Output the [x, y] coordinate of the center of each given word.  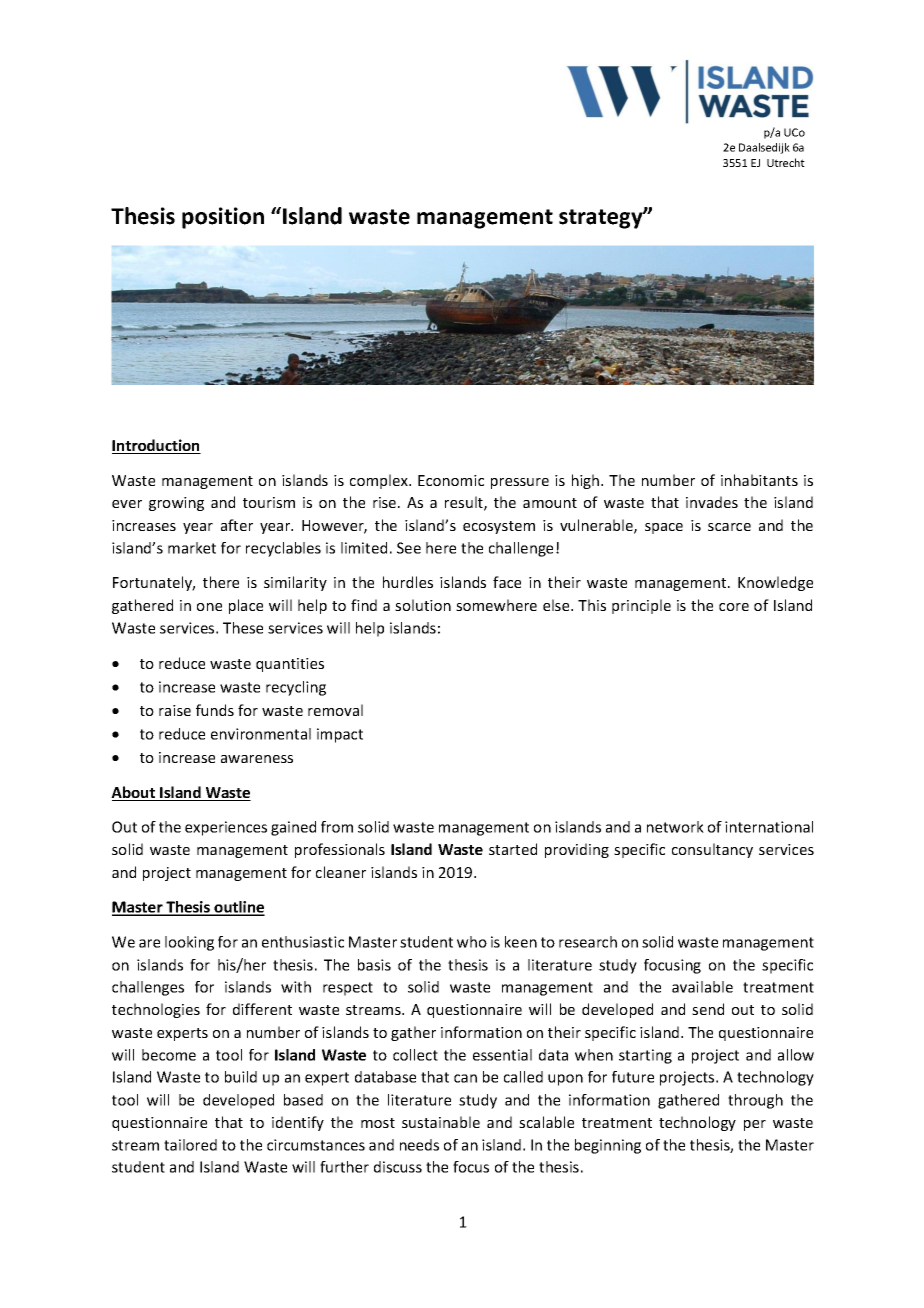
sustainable [441, 1122]
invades [712, 502]
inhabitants [759, 480]
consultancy [712, 850]
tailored [190, 1145]
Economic [451, 480]
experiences [226, 828]
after [237, 525]
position [223, 218]
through [755, 1101]
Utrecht [786, 162]
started [513, 849]
